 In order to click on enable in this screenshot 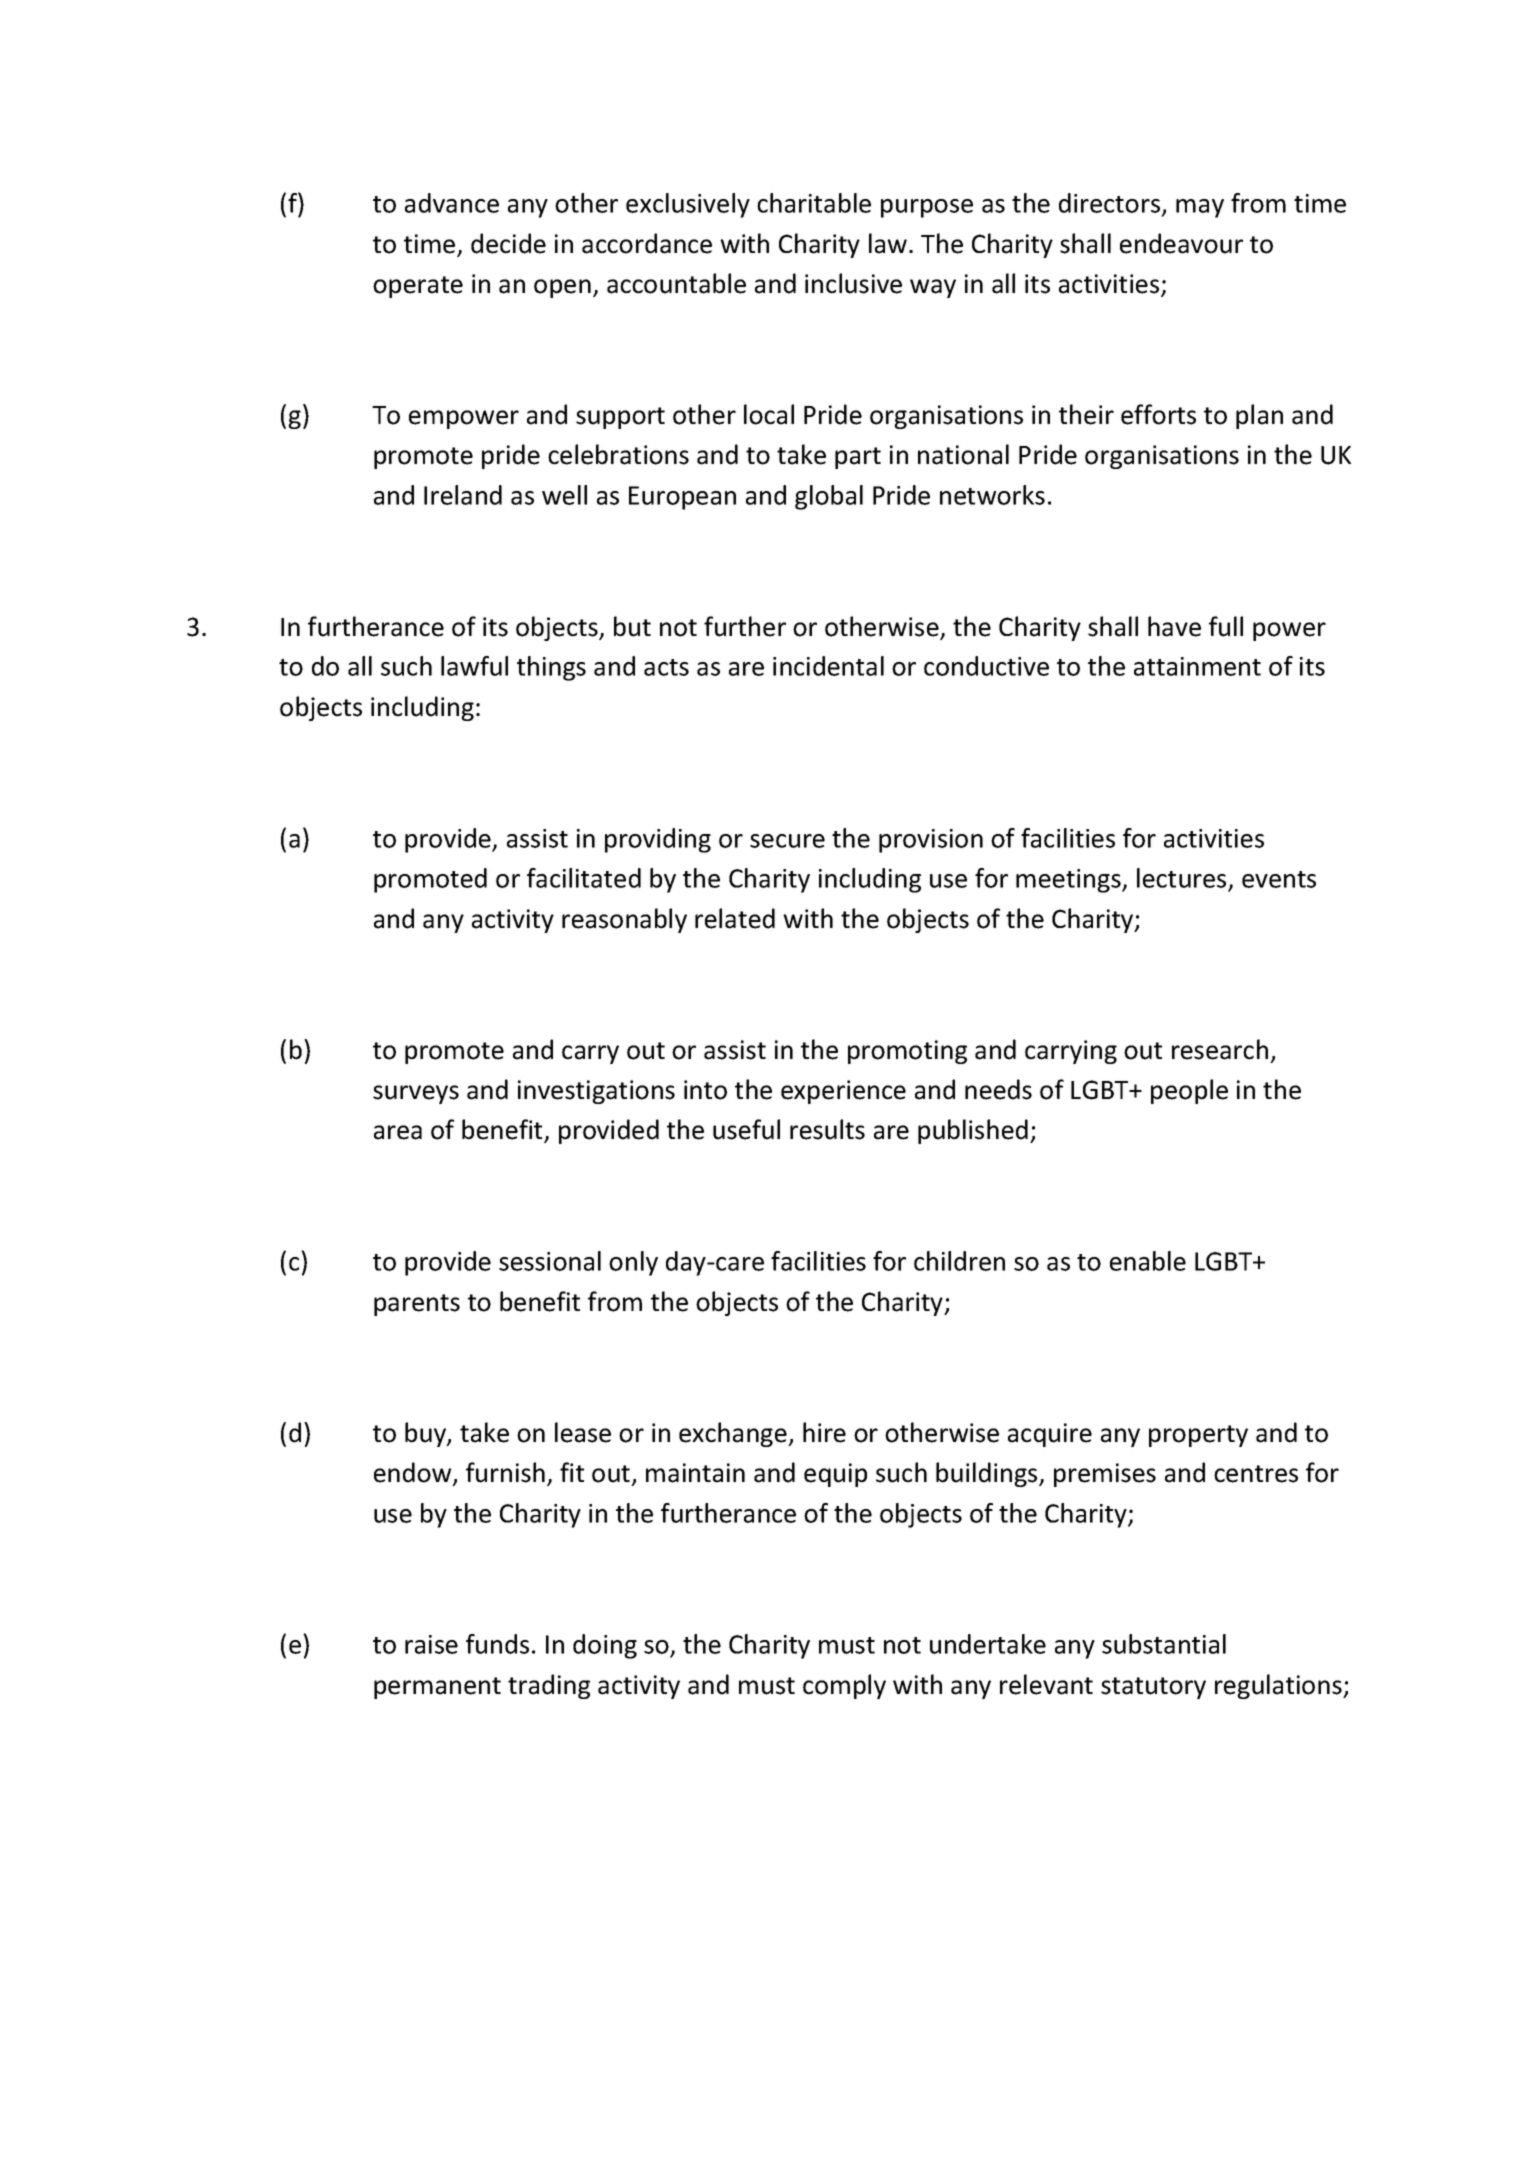, I will do `click(1148, 1261)`.
